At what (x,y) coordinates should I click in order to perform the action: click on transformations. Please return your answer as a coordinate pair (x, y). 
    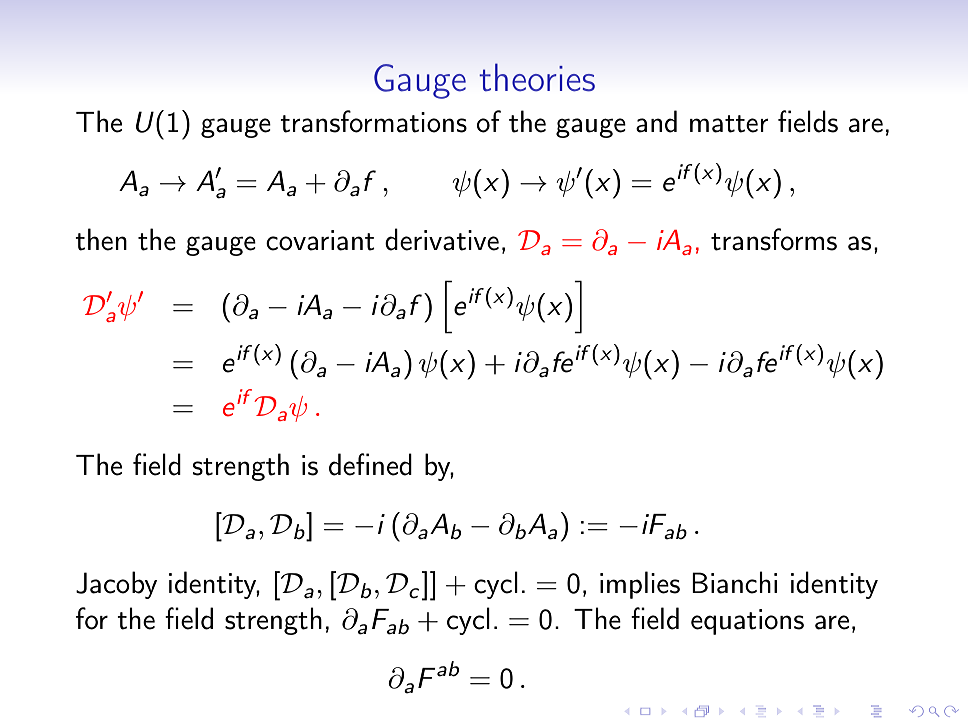
    Looking at the image, I should click on (373, 121).
